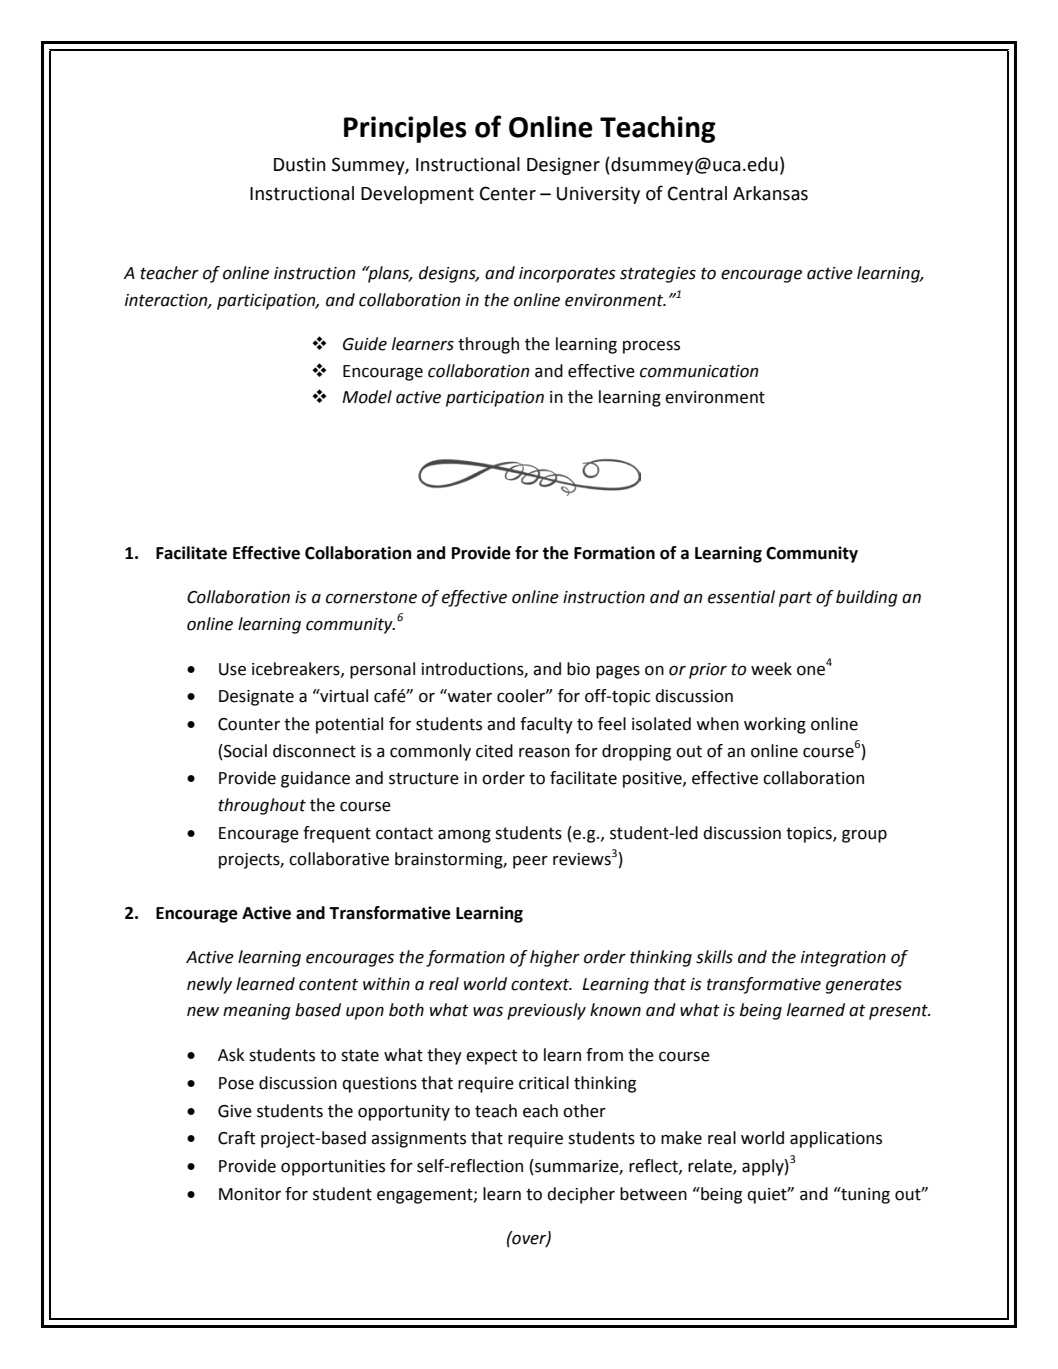 Image resolution: width=1058 pixels, height=1369 pixels. What do you see at coordinates (300, 164) in the screenshot?
I see `Dustin` at bounding box center [300, 164].
